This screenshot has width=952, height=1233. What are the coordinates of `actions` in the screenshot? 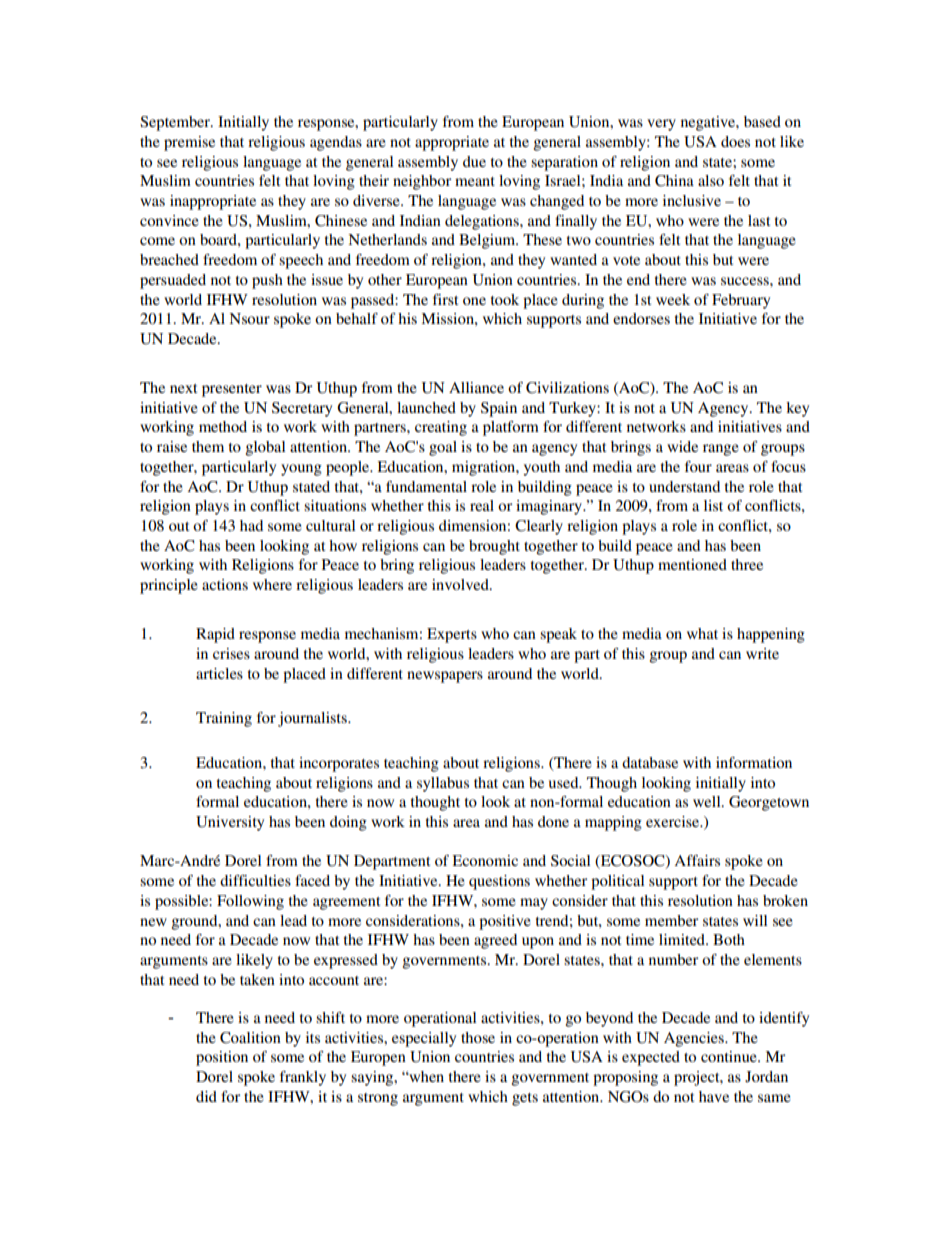 It's located at (225, 584).
